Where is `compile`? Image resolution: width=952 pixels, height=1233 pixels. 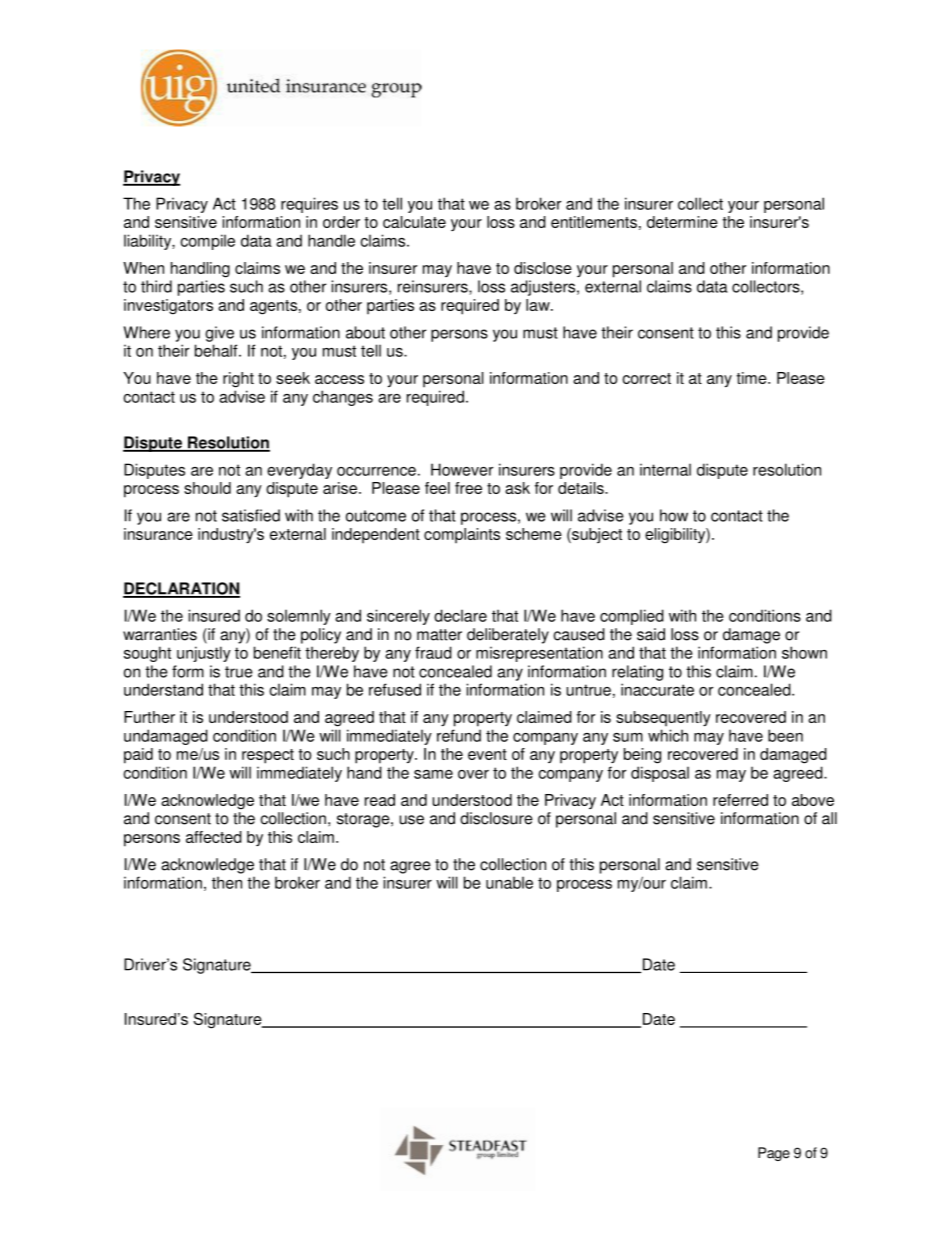
compile is located at coordinates (207, 242).
